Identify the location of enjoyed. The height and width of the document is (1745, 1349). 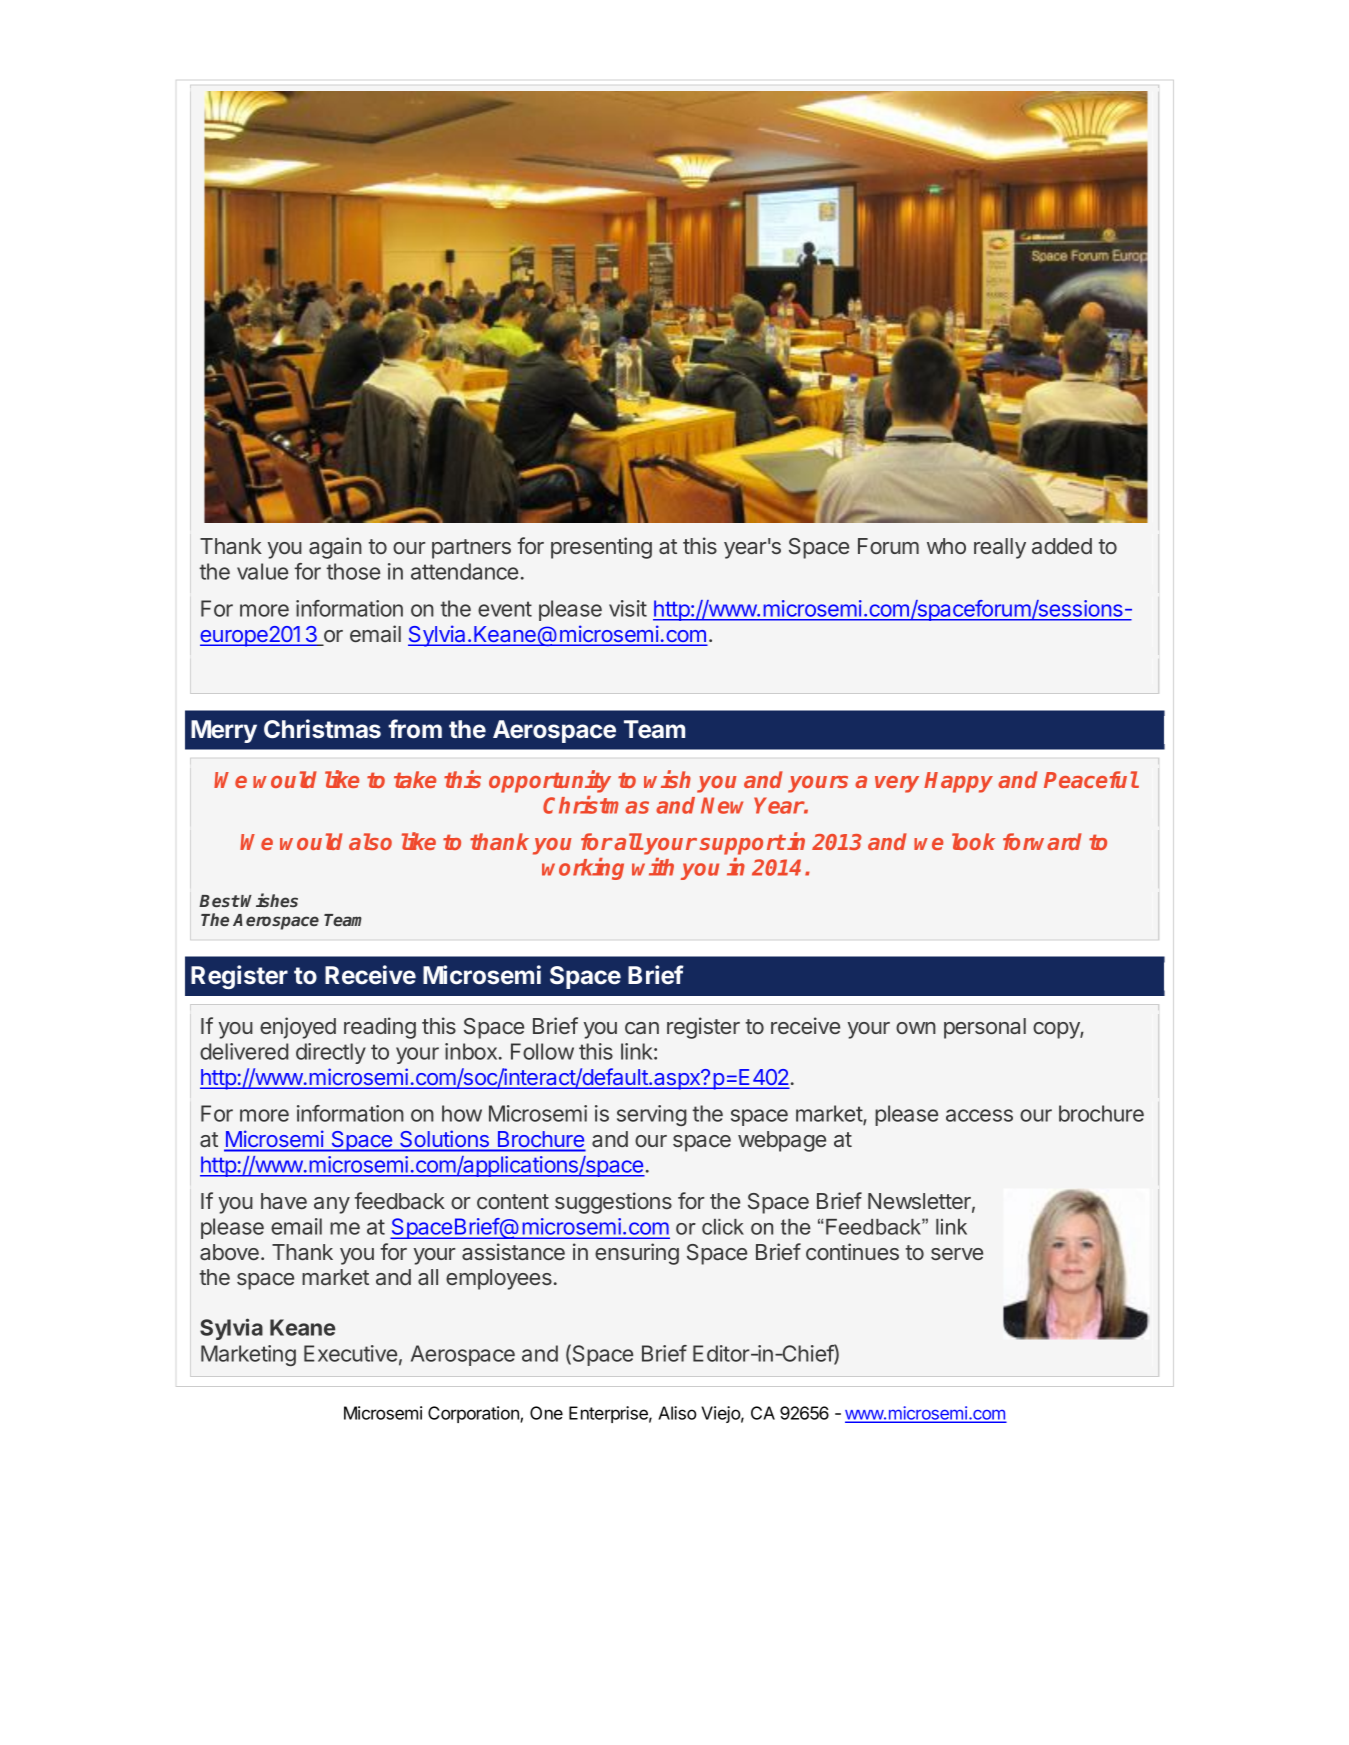
(298, 1028).
